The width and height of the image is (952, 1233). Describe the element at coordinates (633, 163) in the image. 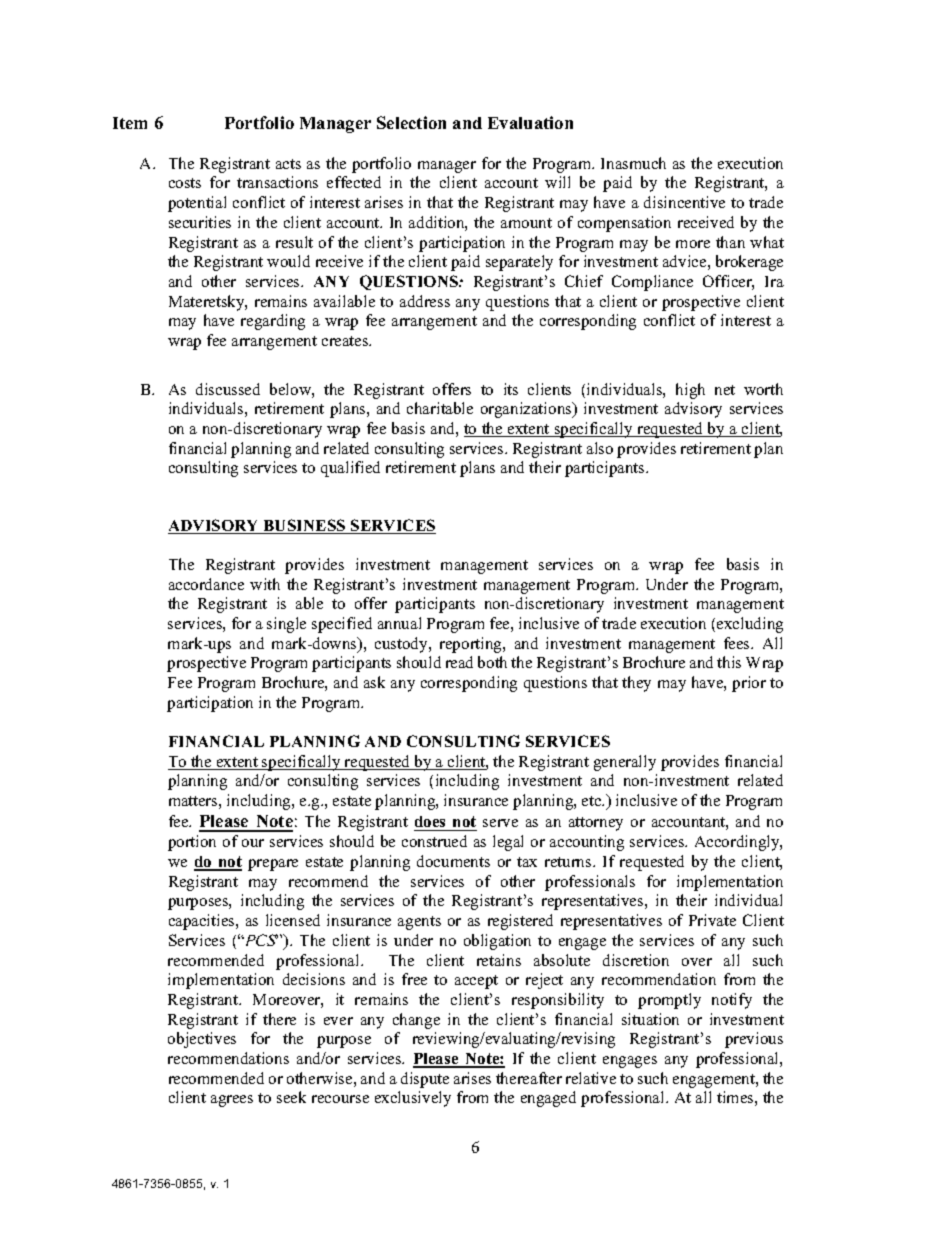

I see `Inasmuch` at that location.
